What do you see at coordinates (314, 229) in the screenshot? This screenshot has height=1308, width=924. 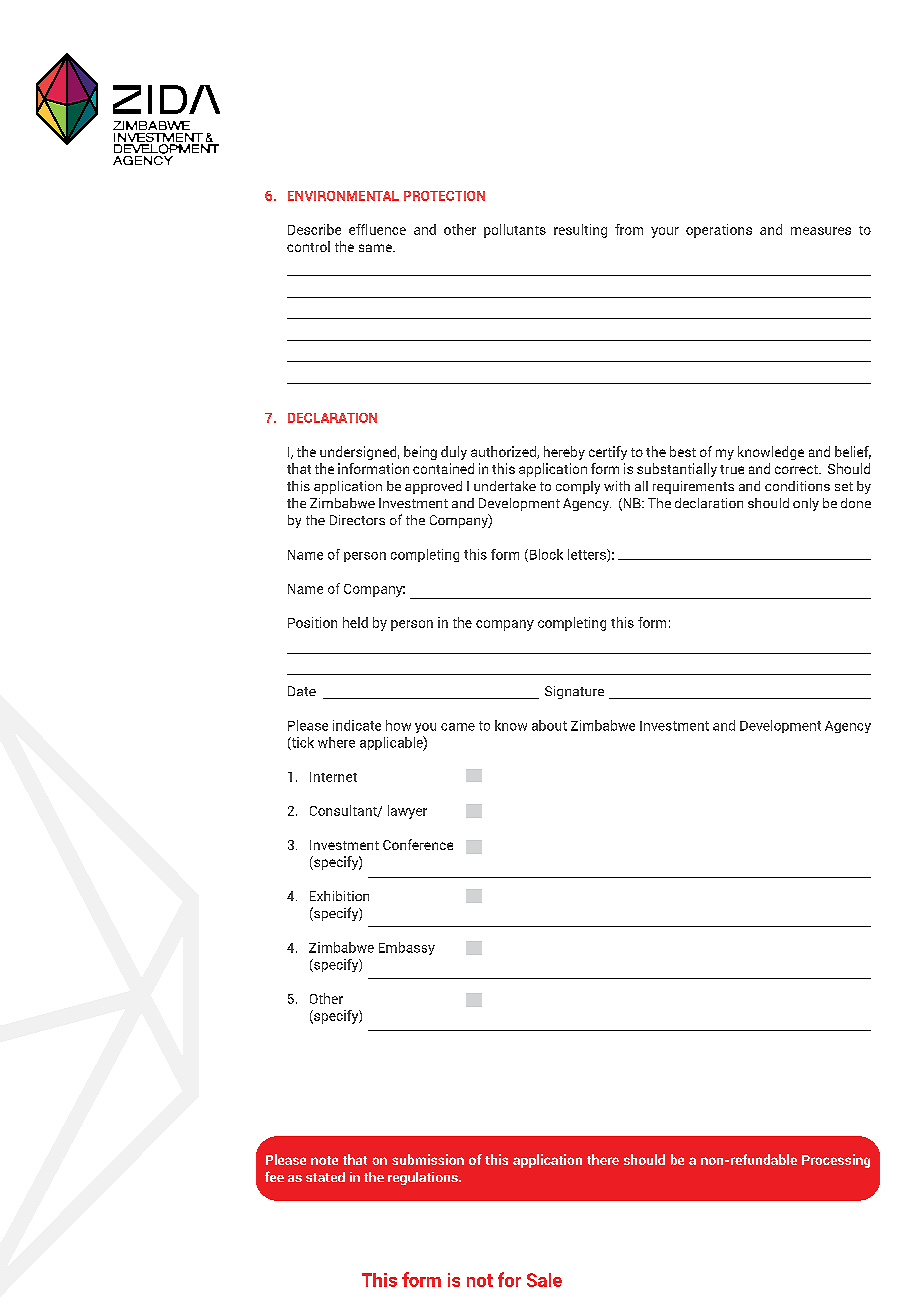 I see `Describe` at bounding box center [314, 229].
